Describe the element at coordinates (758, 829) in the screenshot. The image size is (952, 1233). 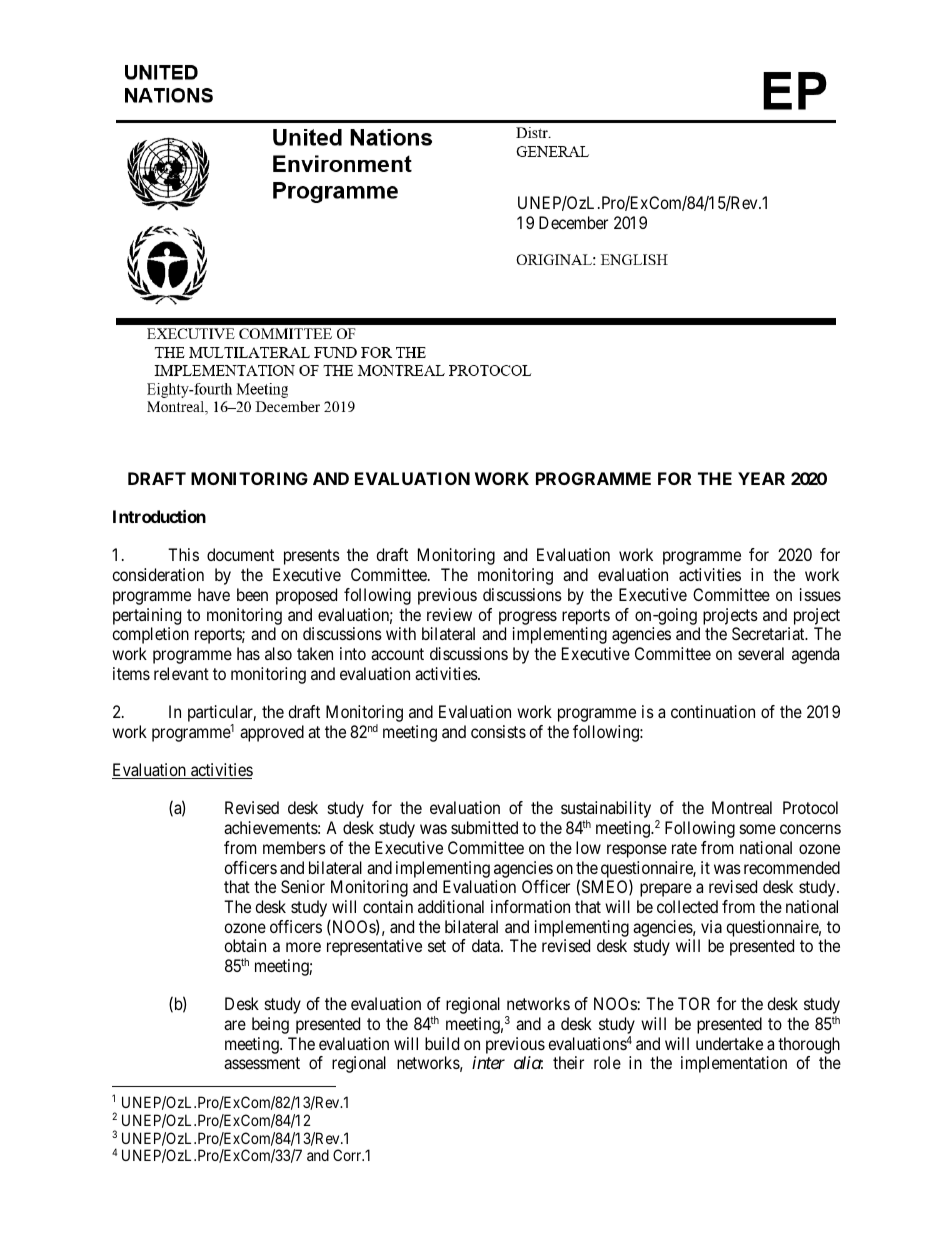
I see `some` at that location.
